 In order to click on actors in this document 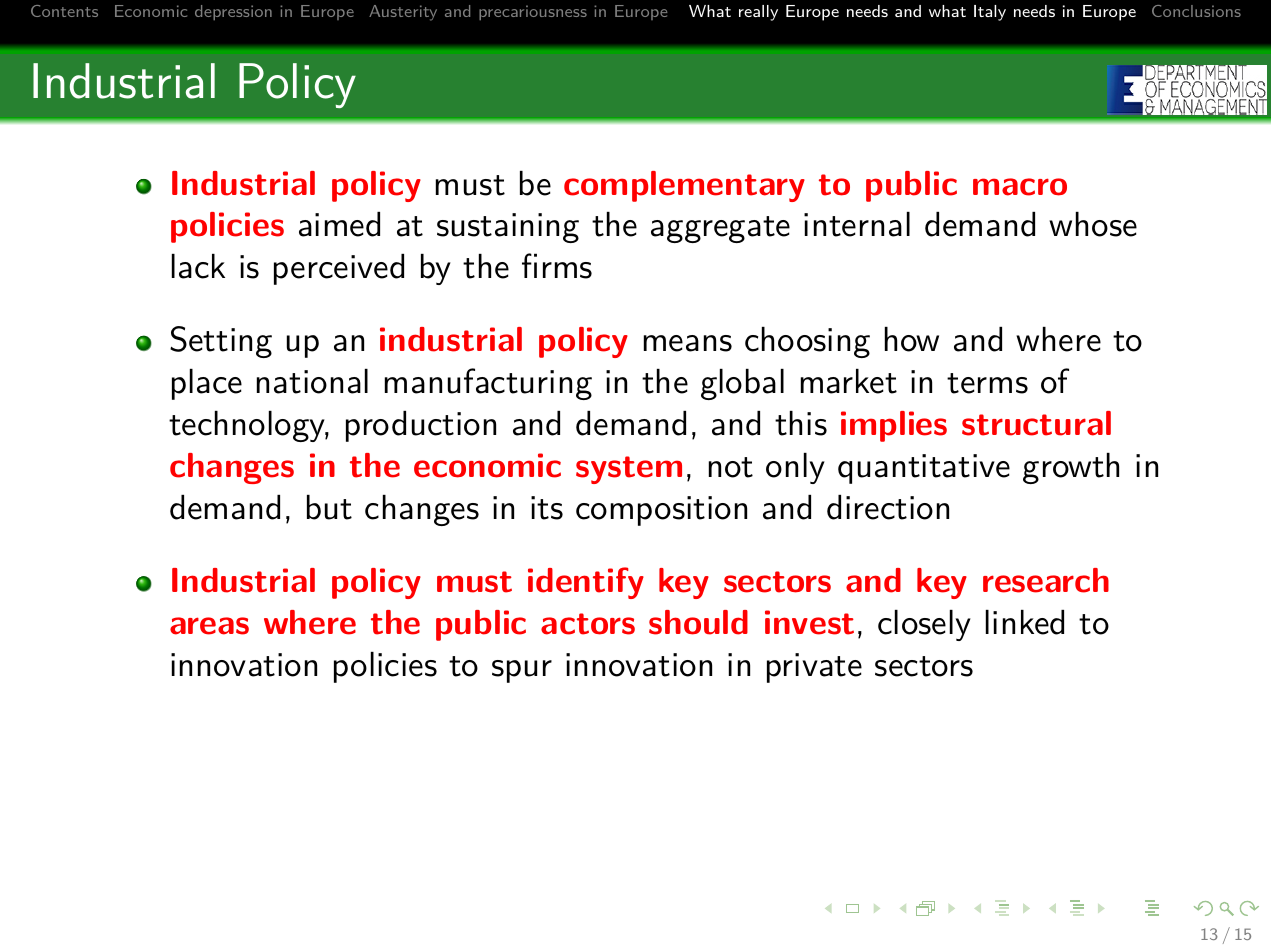, I will do `click(588, 624)`.
